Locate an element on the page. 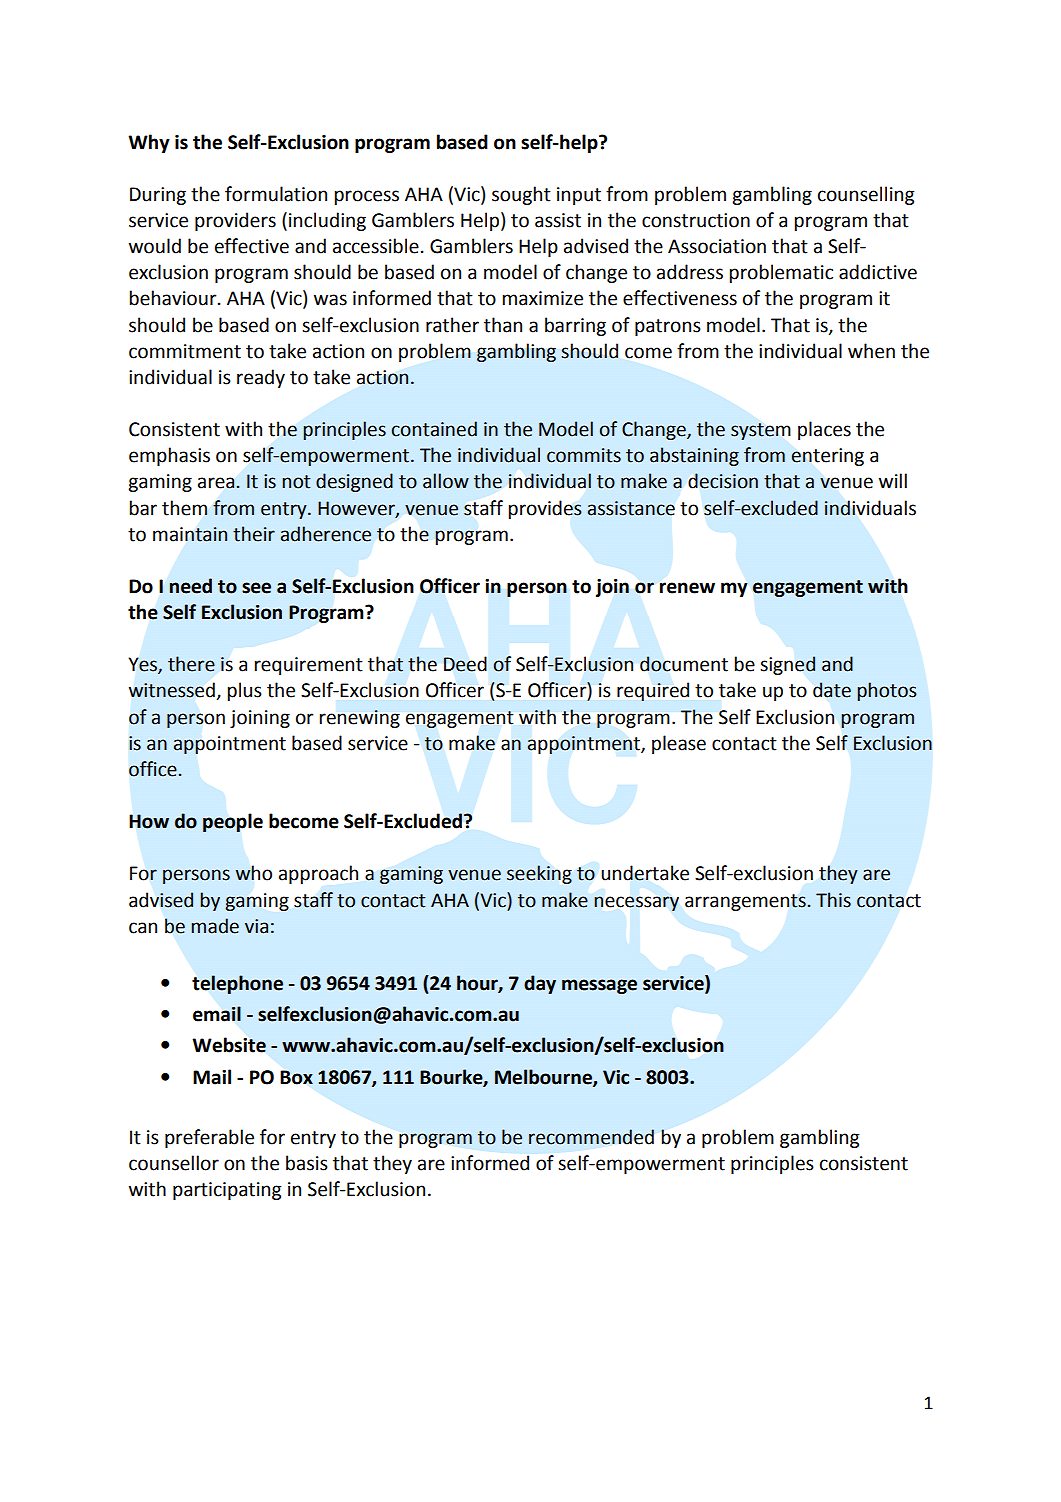  counselling is located at coordinates (866, 195).
